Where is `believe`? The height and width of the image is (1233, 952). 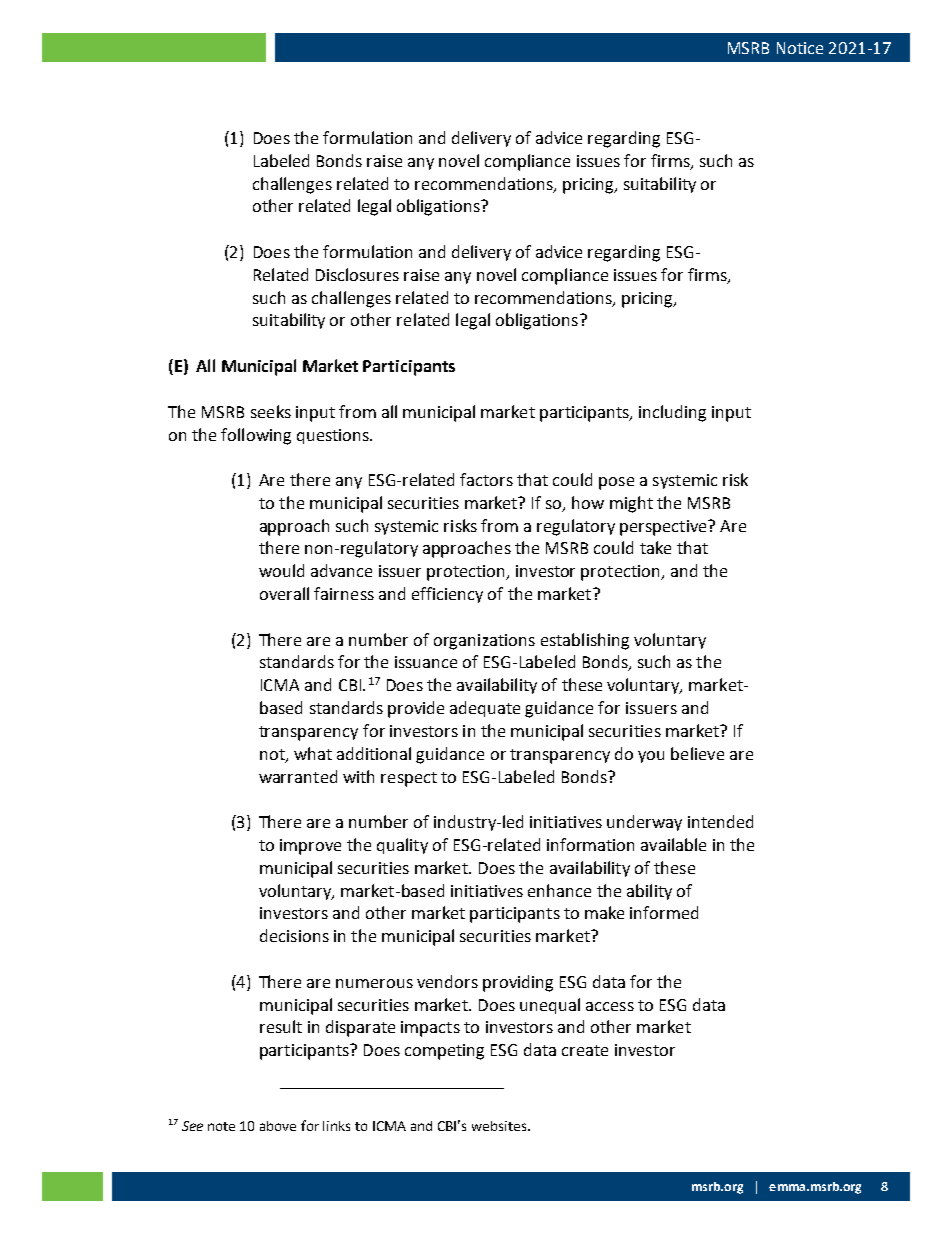 believe is located at coordinates (697, 753).
